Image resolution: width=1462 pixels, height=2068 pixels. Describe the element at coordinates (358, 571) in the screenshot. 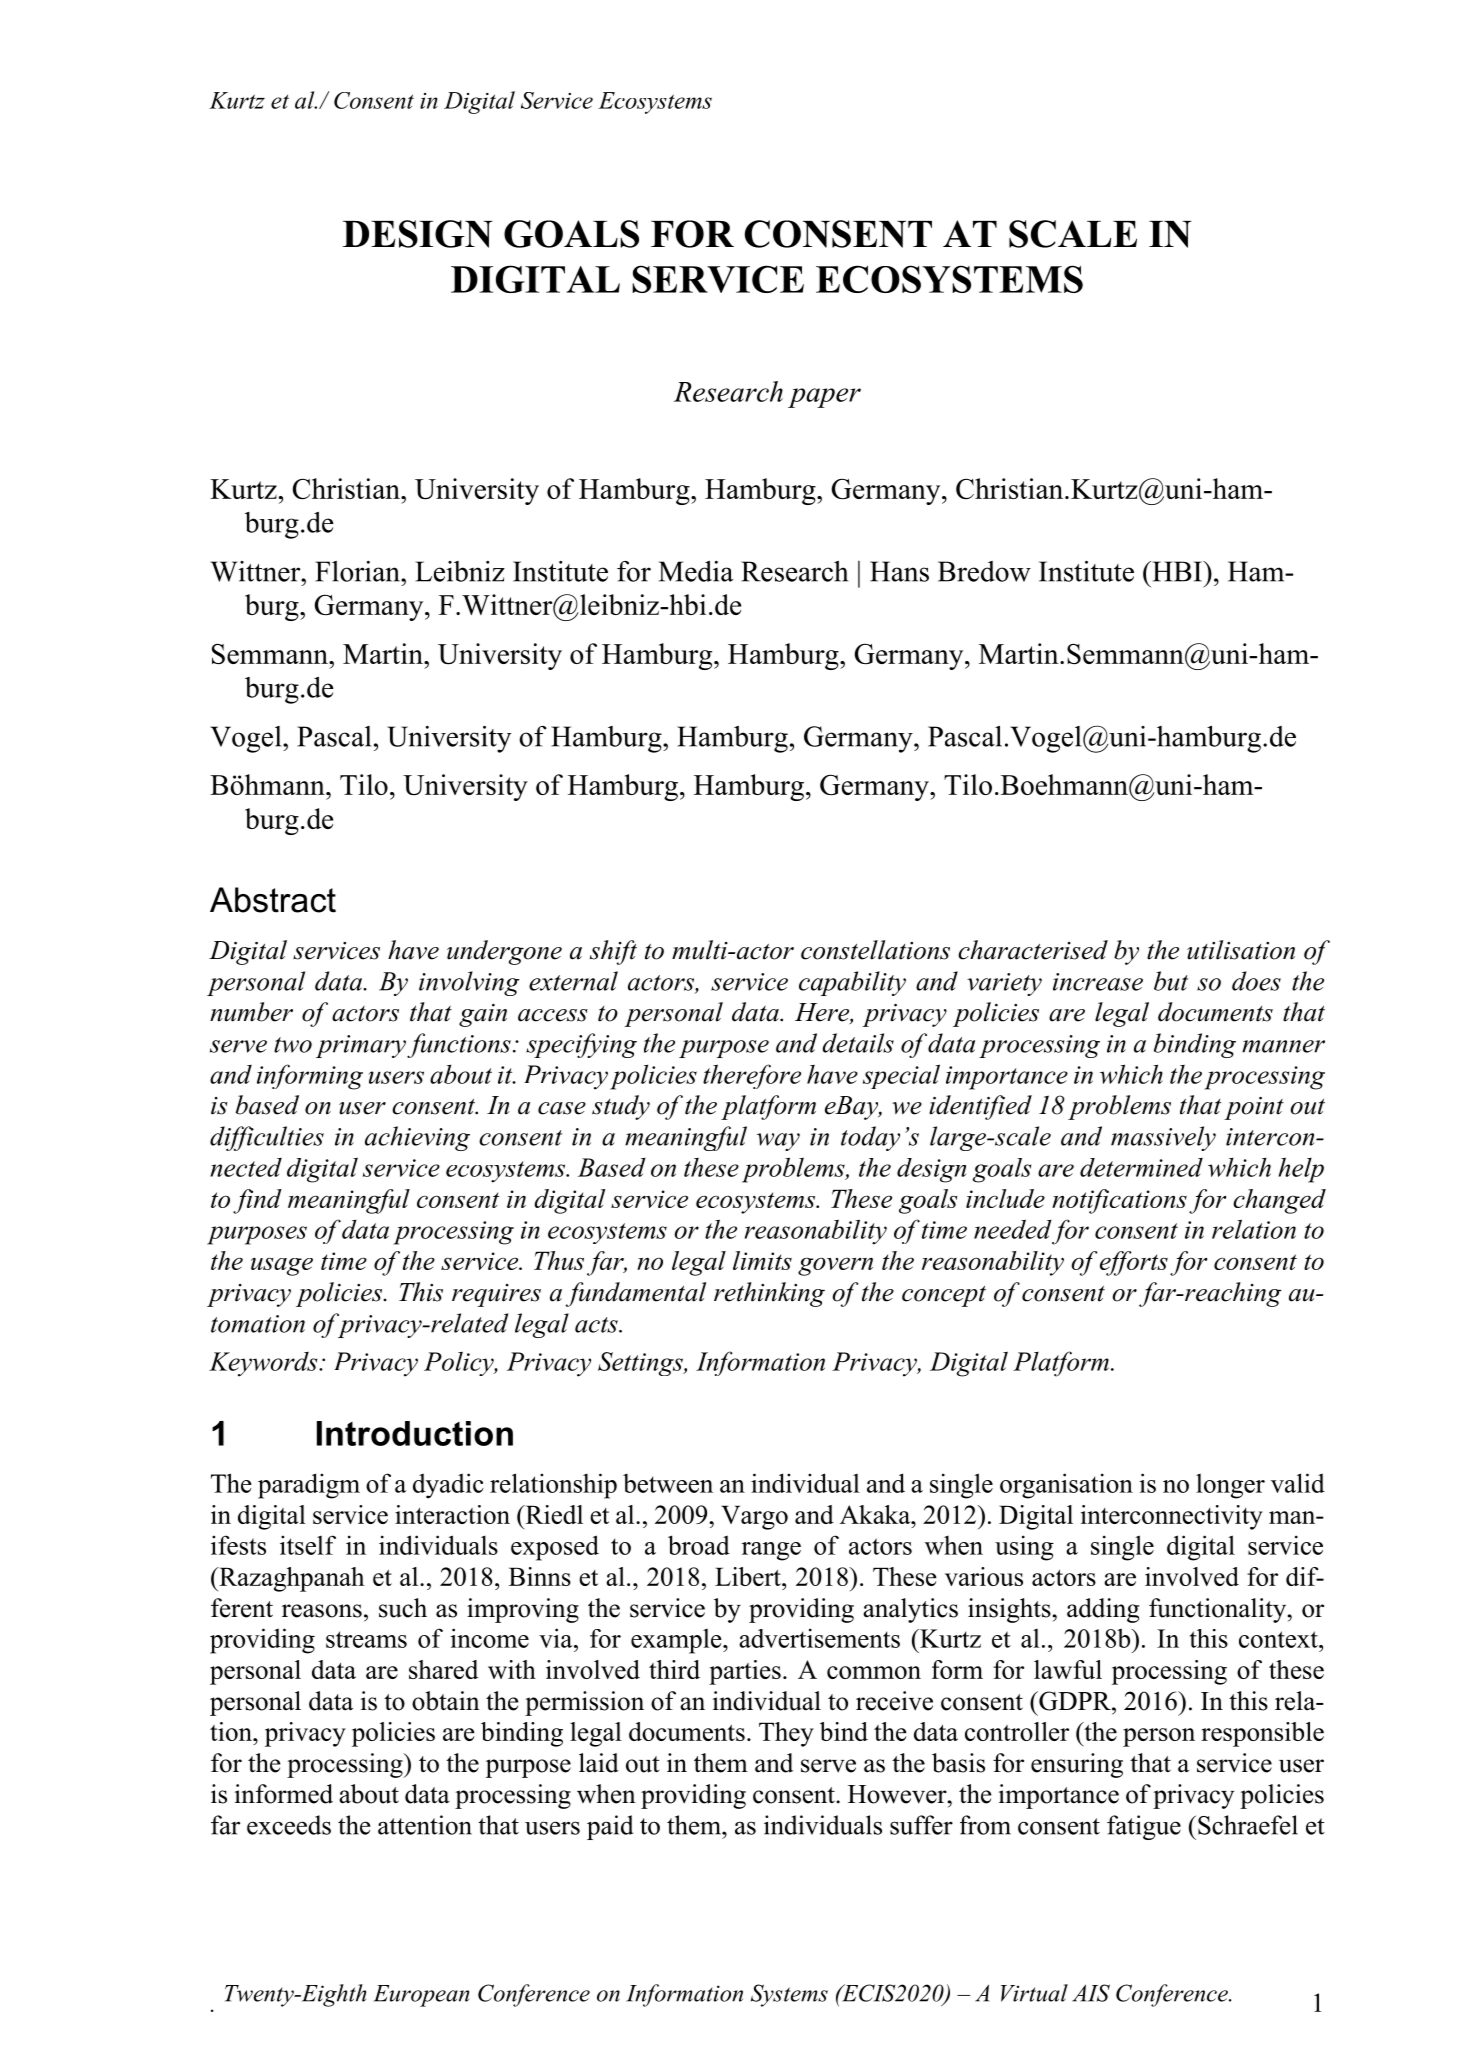

I see `Florian` at that location.
